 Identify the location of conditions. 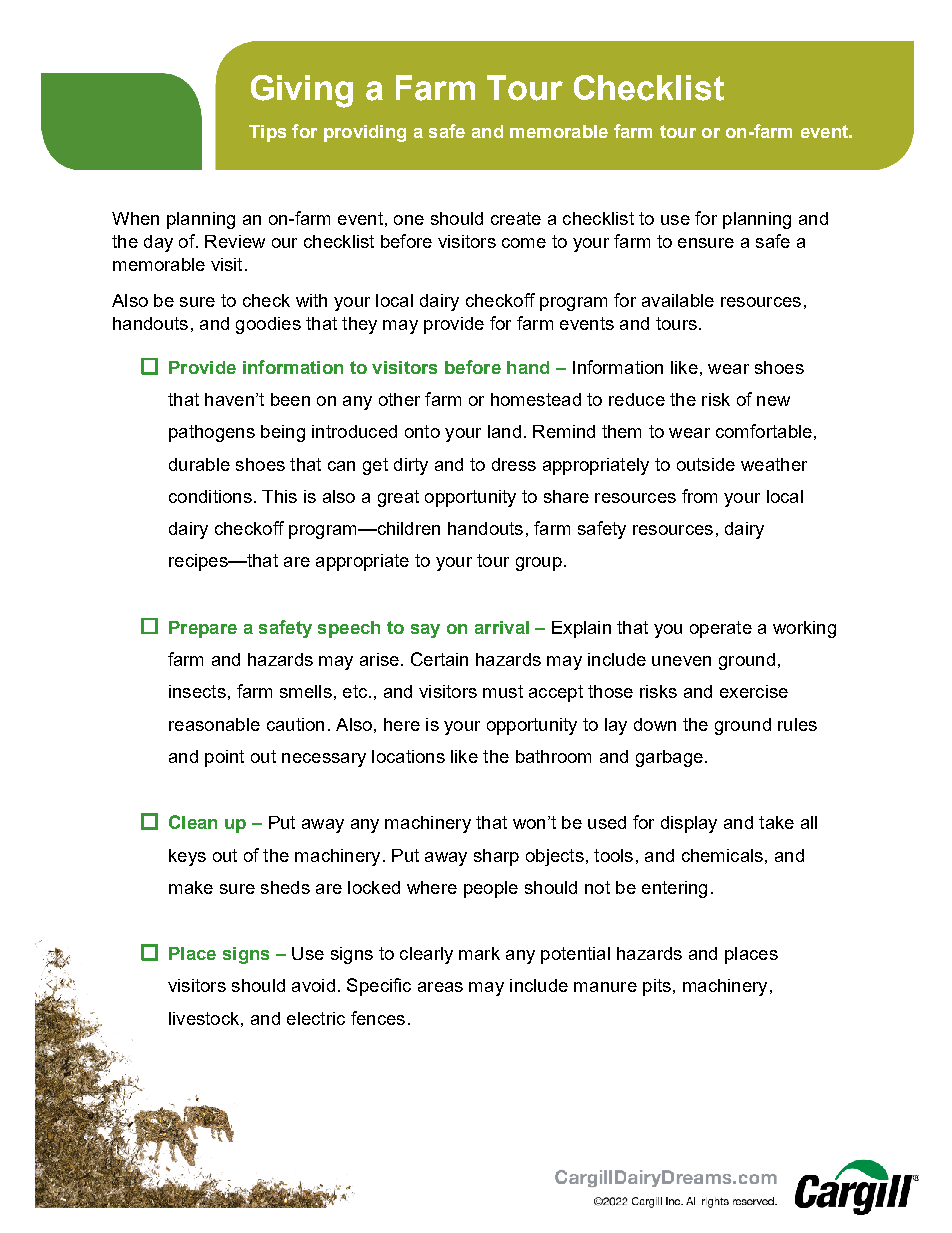
(210, 496).
